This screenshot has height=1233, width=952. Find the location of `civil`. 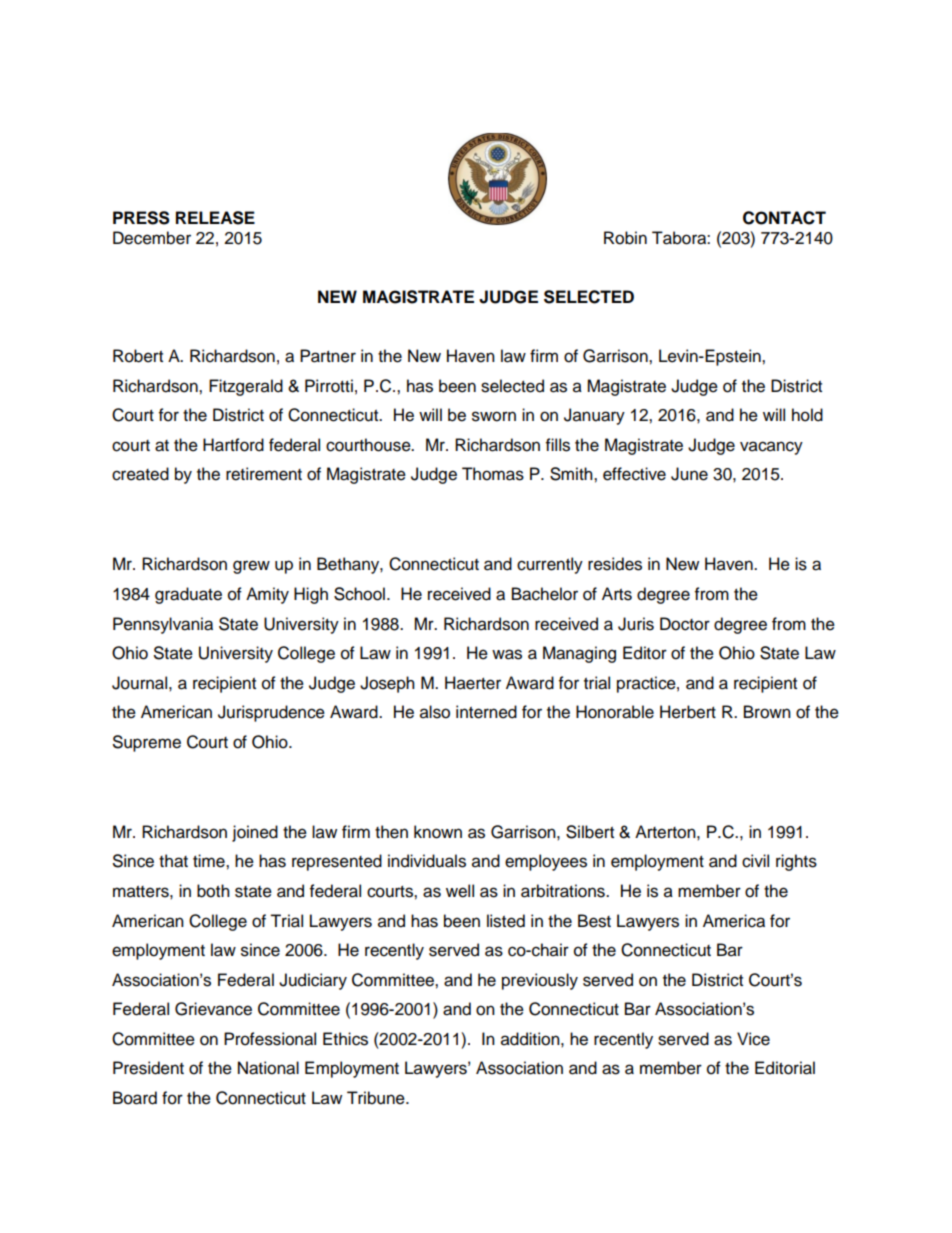

civil is located at coordinates (755, 861).
